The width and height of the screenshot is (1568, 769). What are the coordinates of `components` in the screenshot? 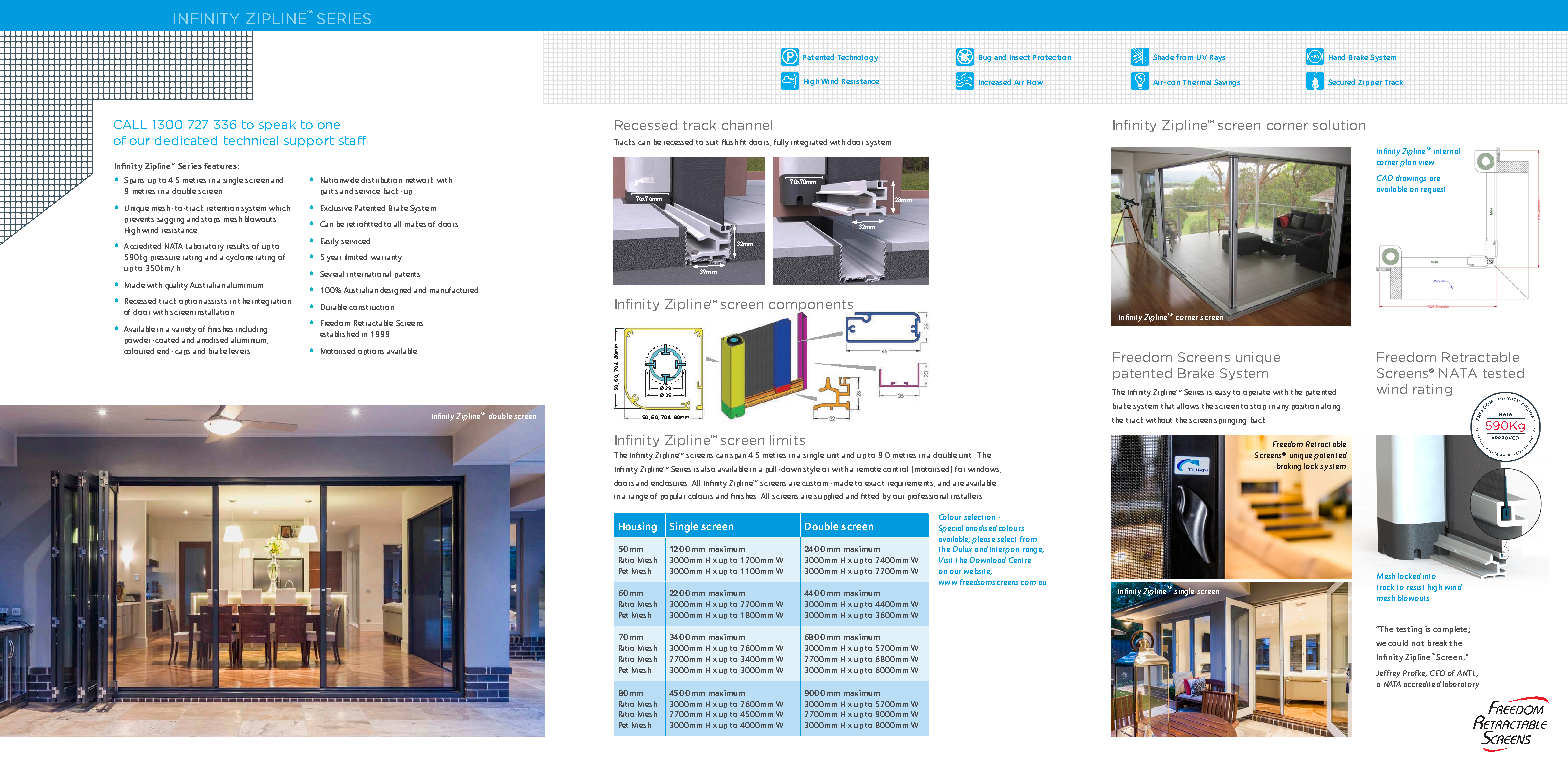 It's located at (812, 307).
